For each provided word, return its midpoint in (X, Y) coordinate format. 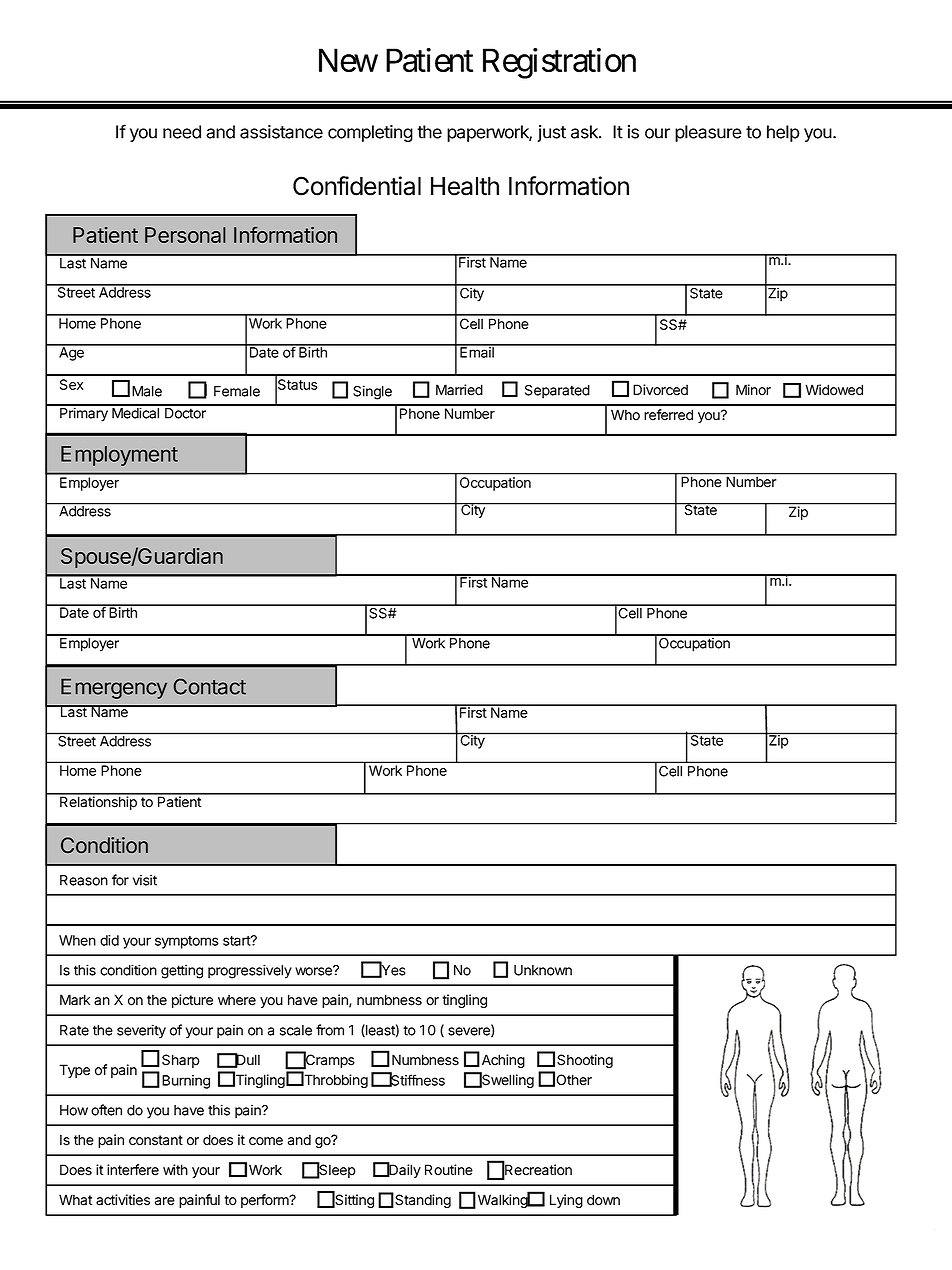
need (182, 132)
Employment (119, 456)
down (603, 1200)
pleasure (708, 133)
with (175, 1169)
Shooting (585, 1061)
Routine (449, 1170)
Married (459, 390)
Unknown (543, 970)
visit (145, 880)
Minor (753, 390)
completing (370, 133)
